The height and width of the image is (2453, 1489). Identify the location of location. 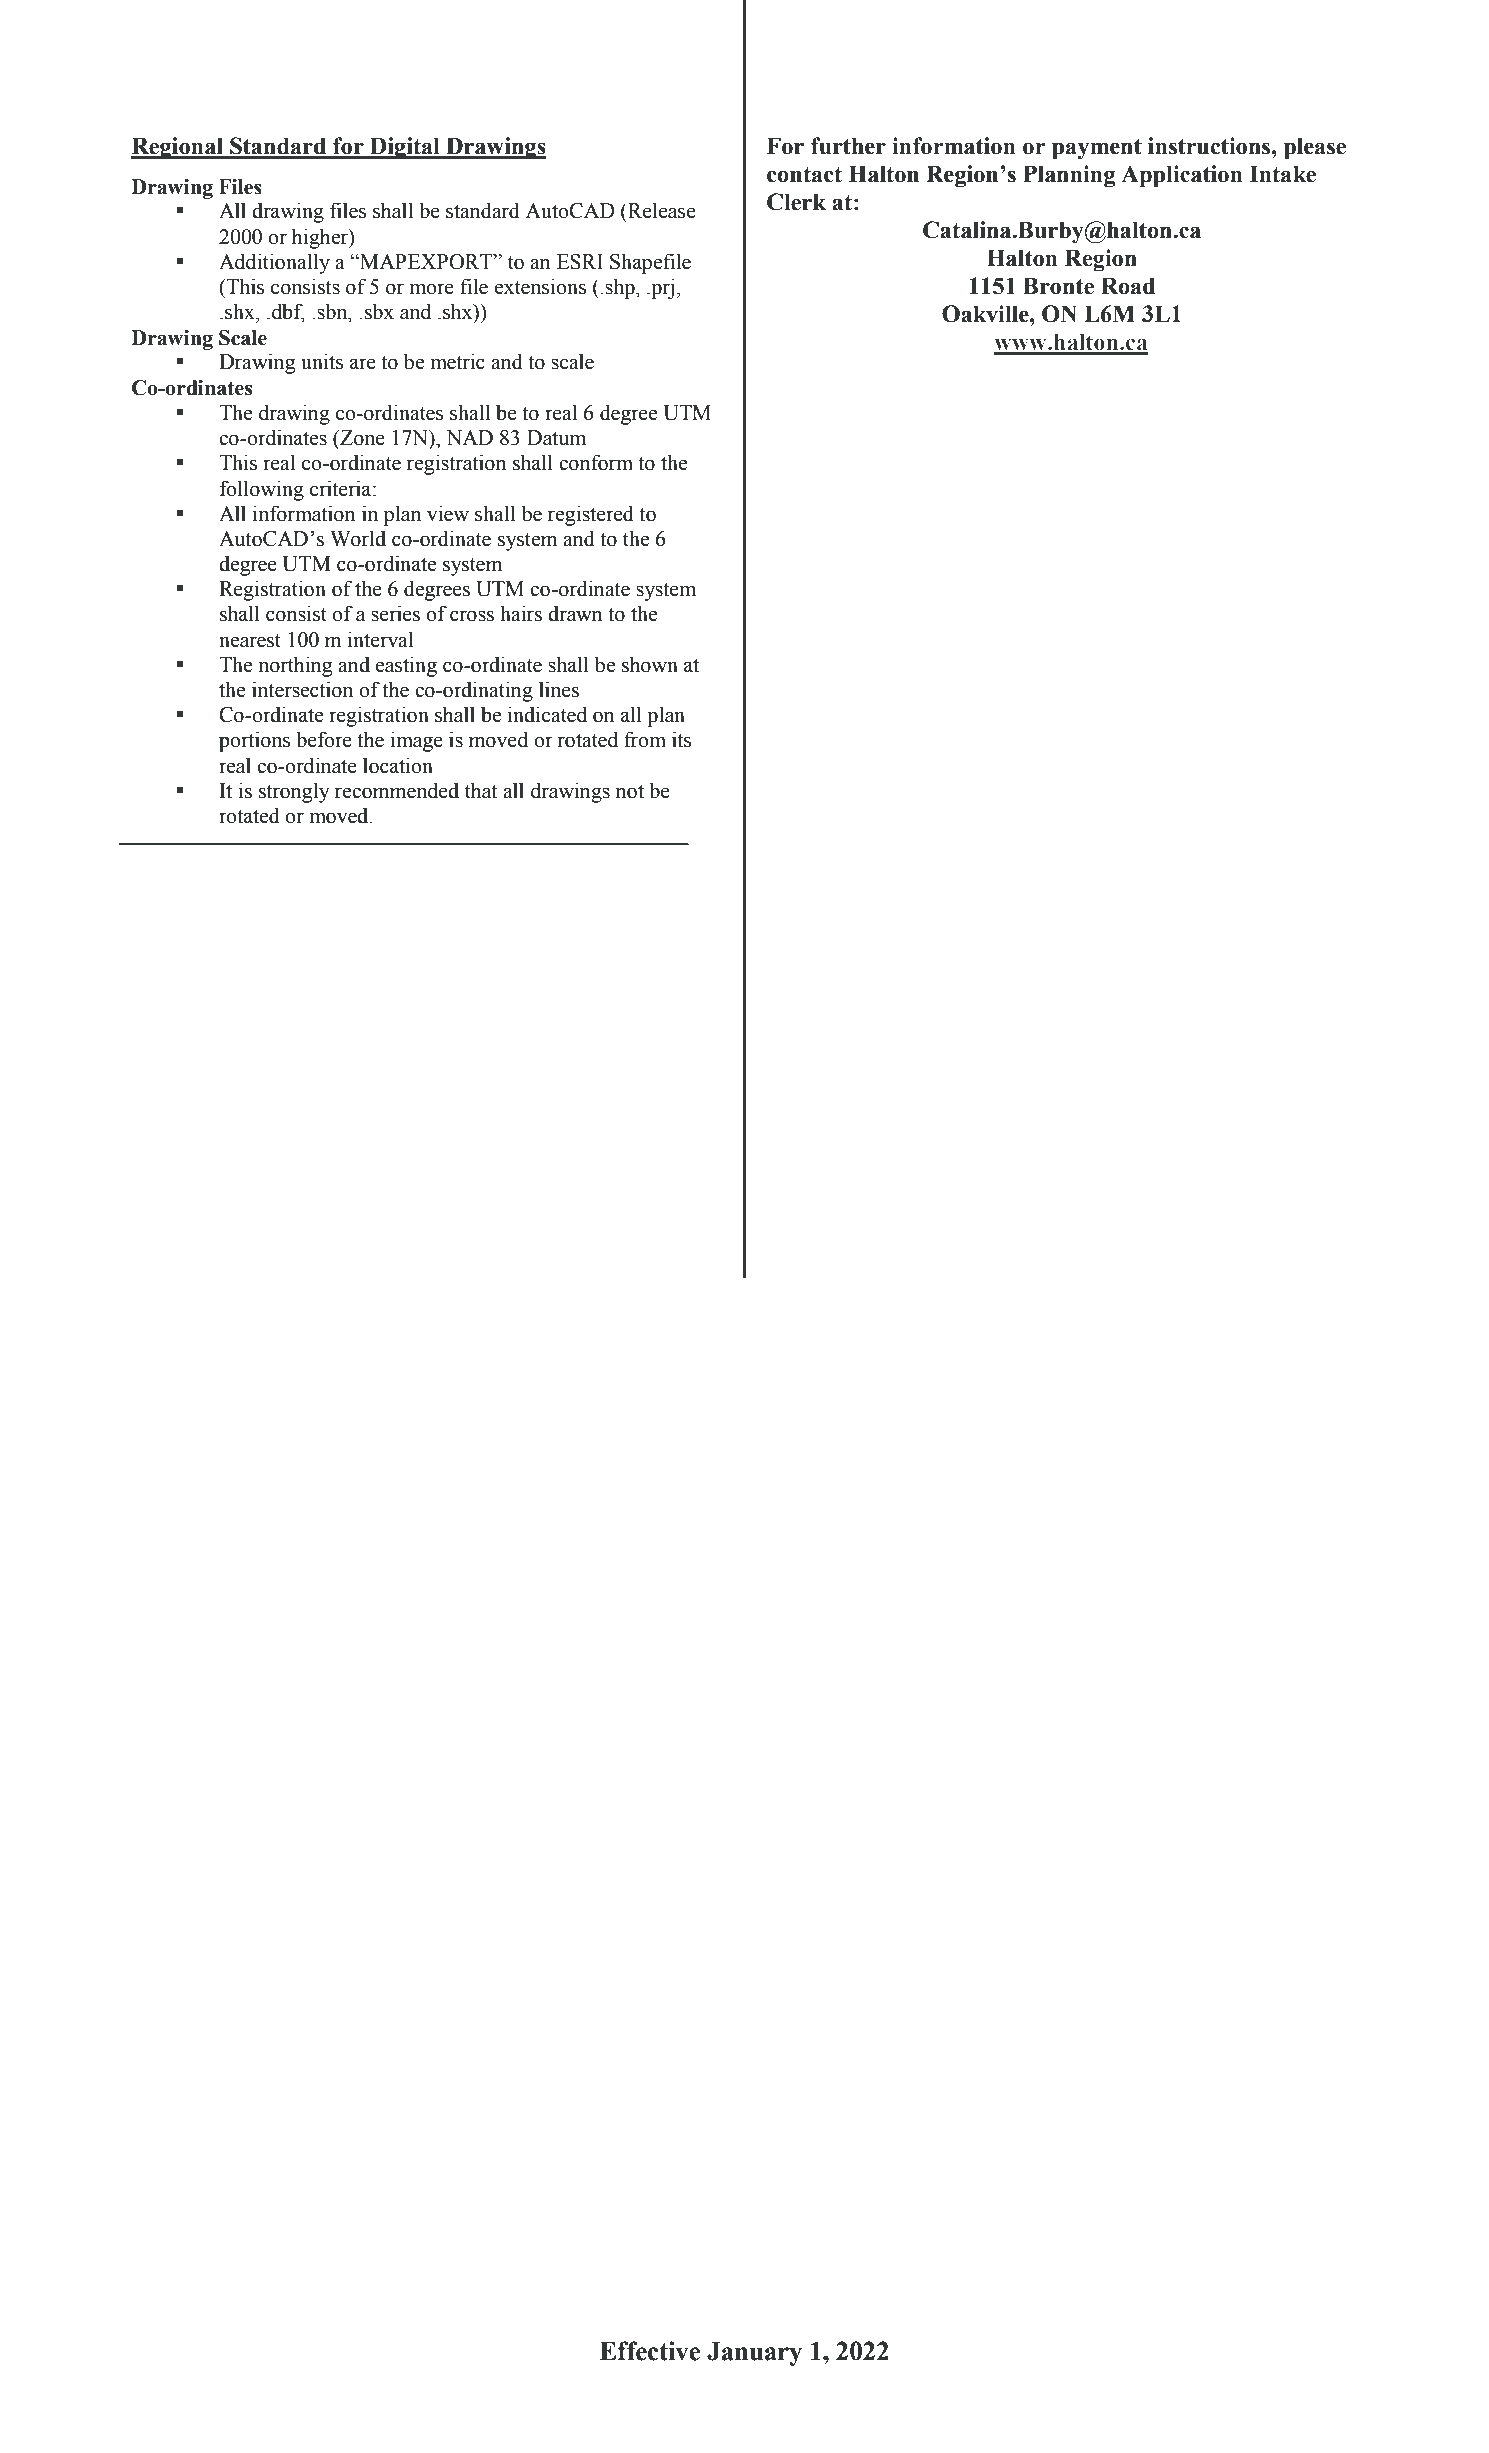
(398, 765).
